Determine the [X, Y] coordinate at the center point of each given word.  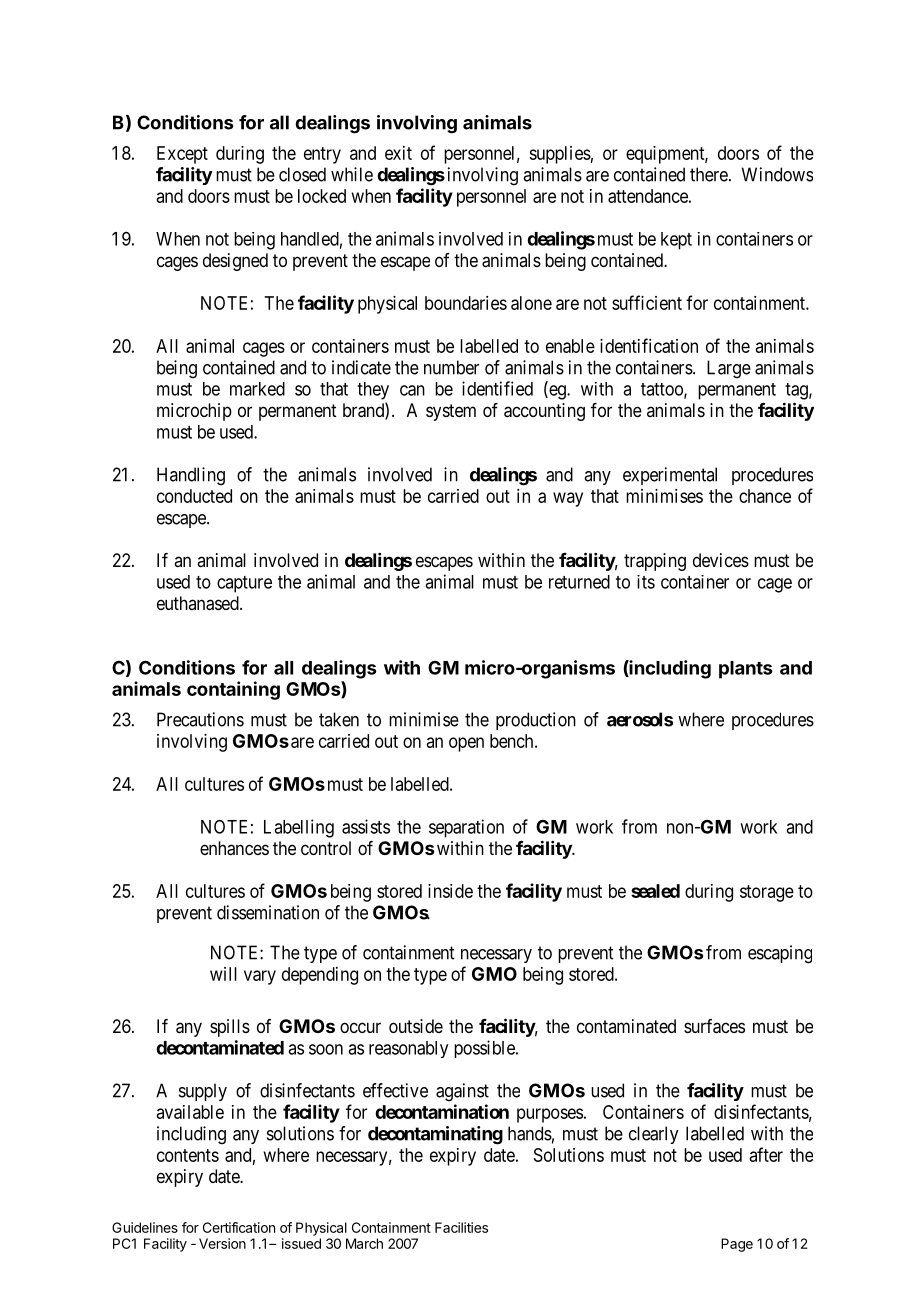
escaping [780, 954]
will [223, 974]
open [466, 744]
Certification [239, 1227]
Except [182, 155]
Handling [191, 476]
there [709, 174]
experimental [670, 476]
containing [233, 690]
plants [745, 670]
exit [398, 153]
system [451, 412]
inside [450, 891]
